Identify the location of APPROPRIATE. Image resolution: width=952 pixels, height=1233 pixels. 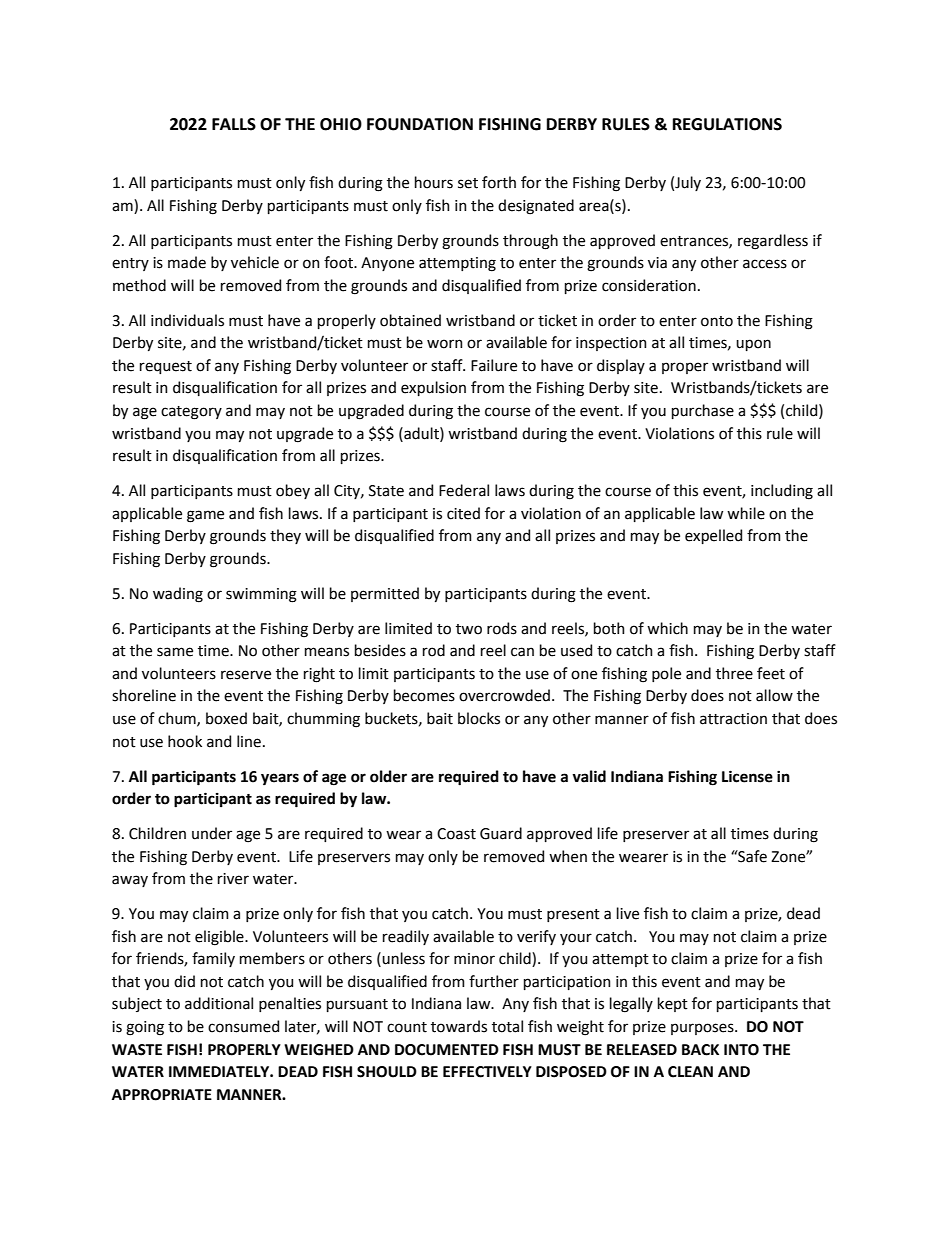
(162, 1095).
